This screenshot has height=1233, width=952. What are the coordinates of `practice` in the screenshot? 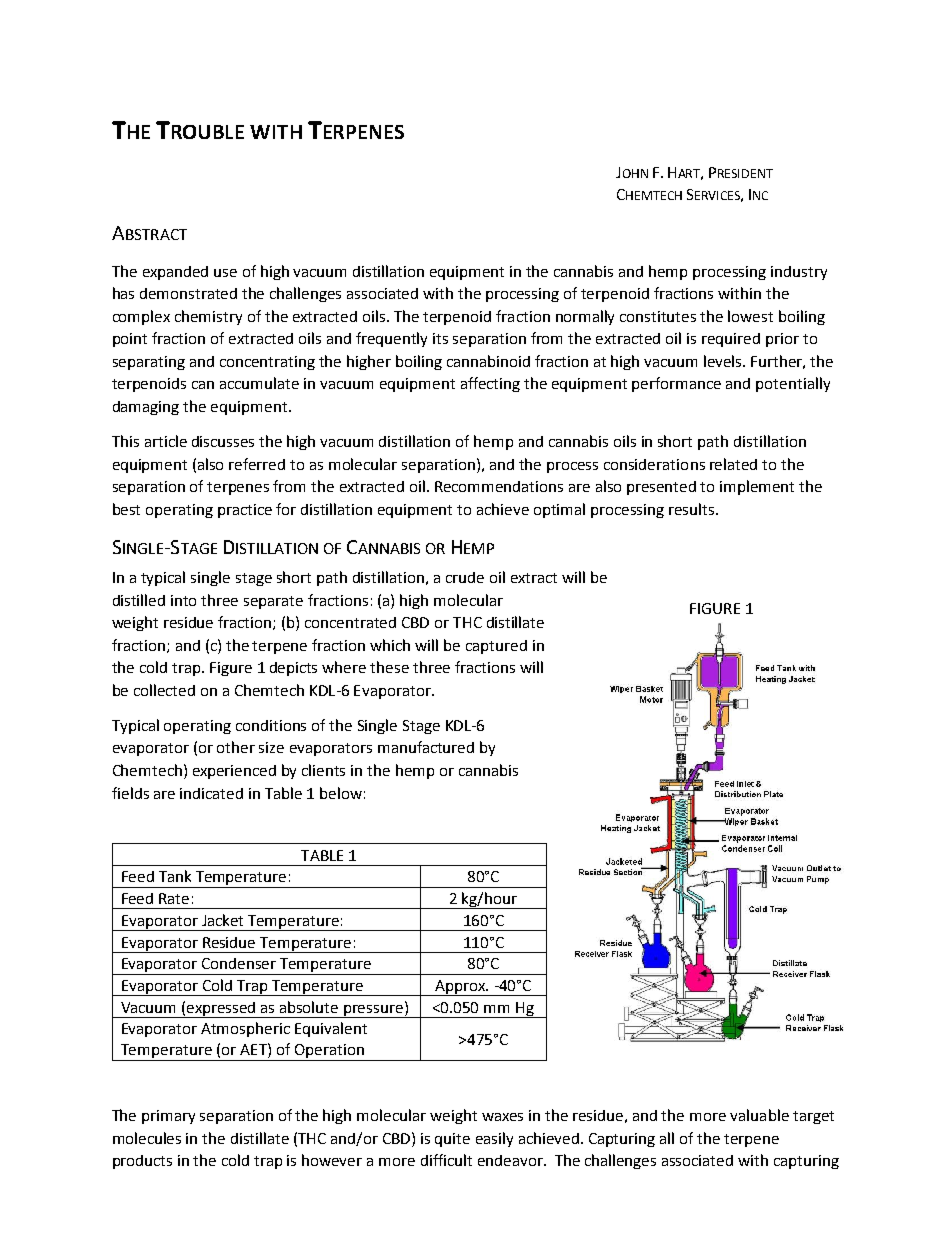 It's located at (245, 511).
